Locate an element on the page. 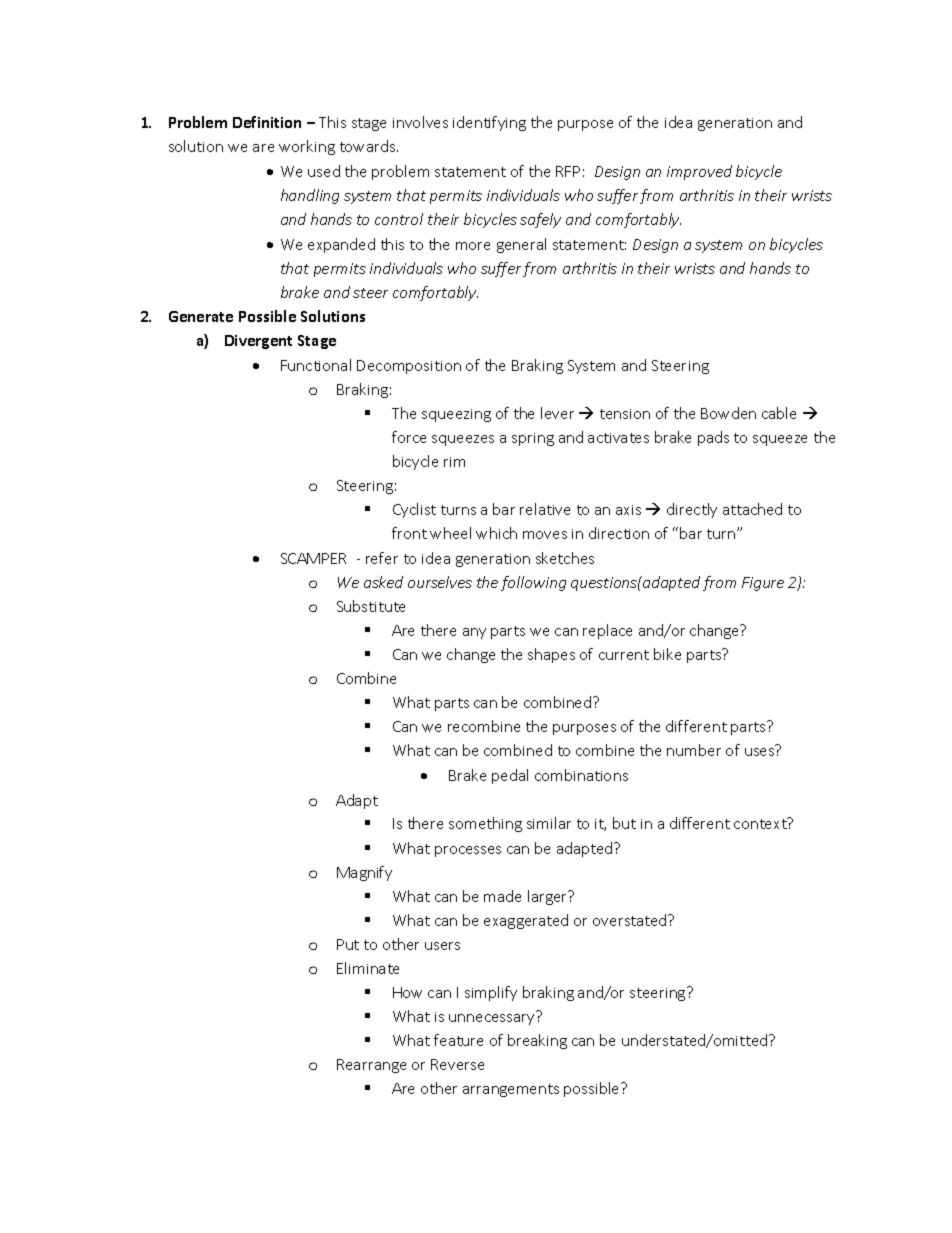  Definition is located at coordinates (267, 122).
